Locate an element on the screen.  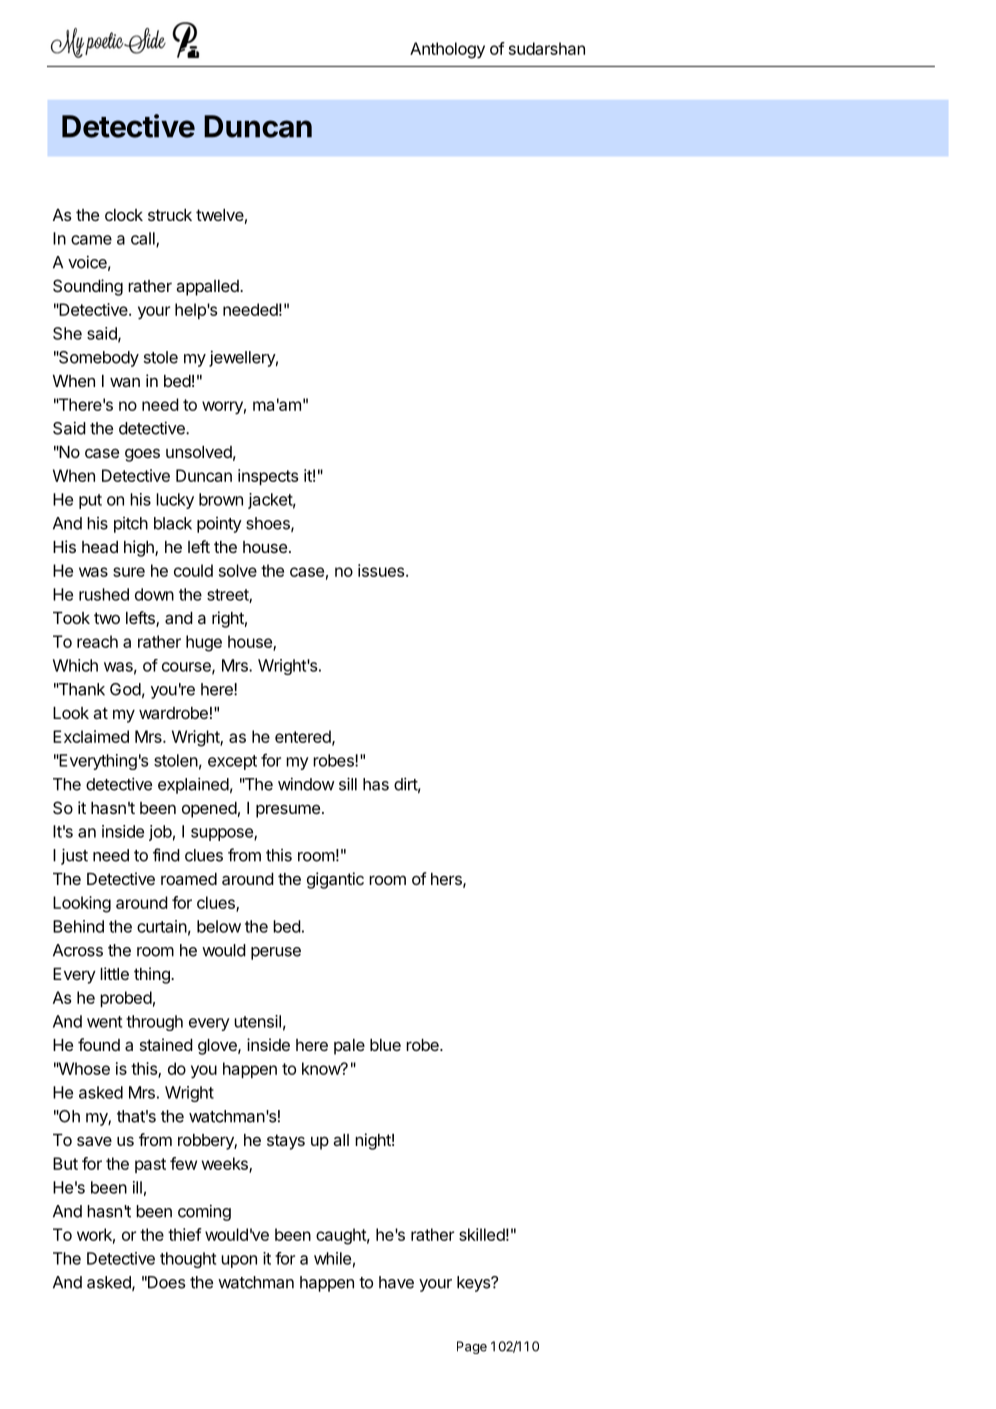
struck is located at coordinates (170, 215).
